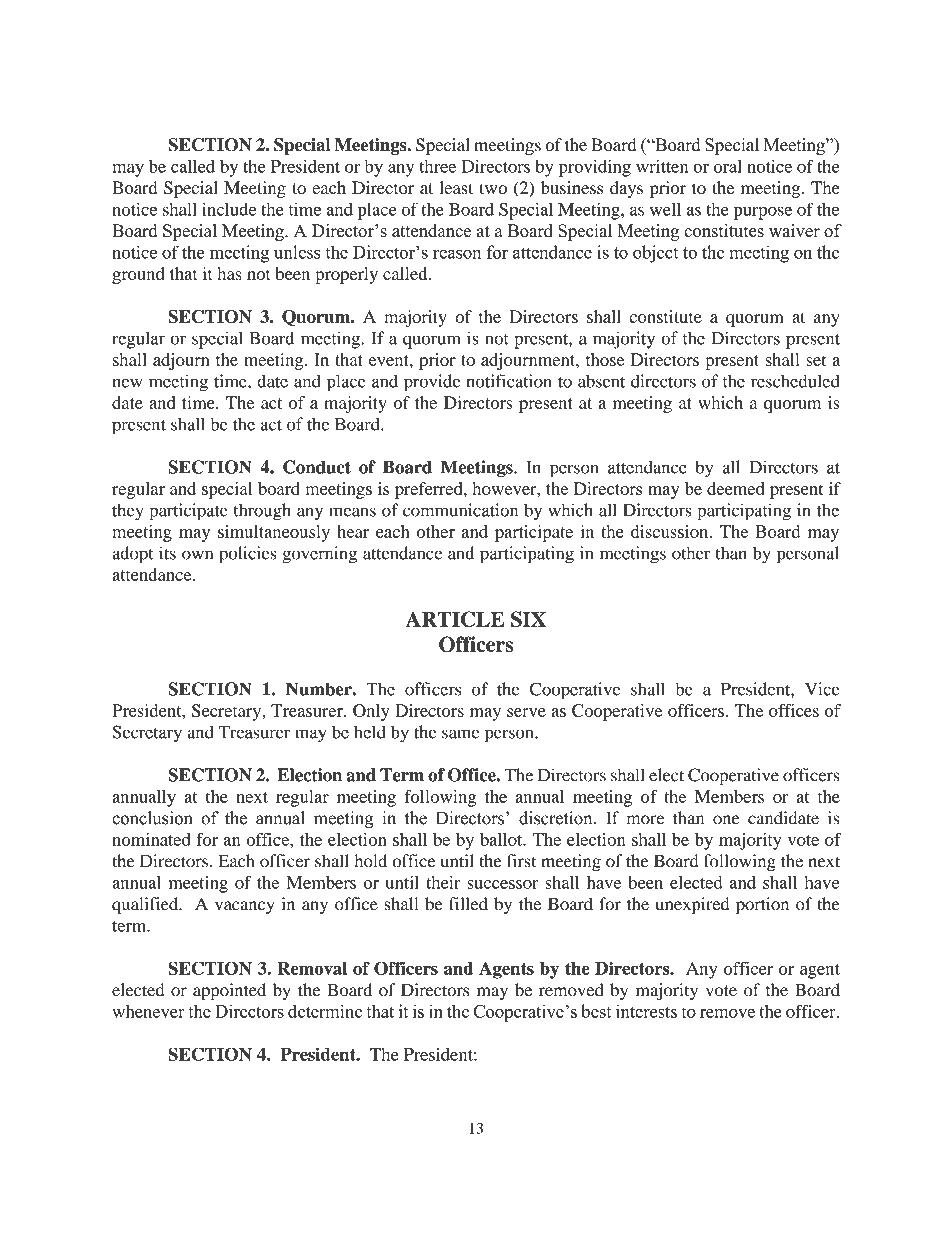 The height and width of the screenshot is (1233, 952). I want to click on new, so click(127, 383).
